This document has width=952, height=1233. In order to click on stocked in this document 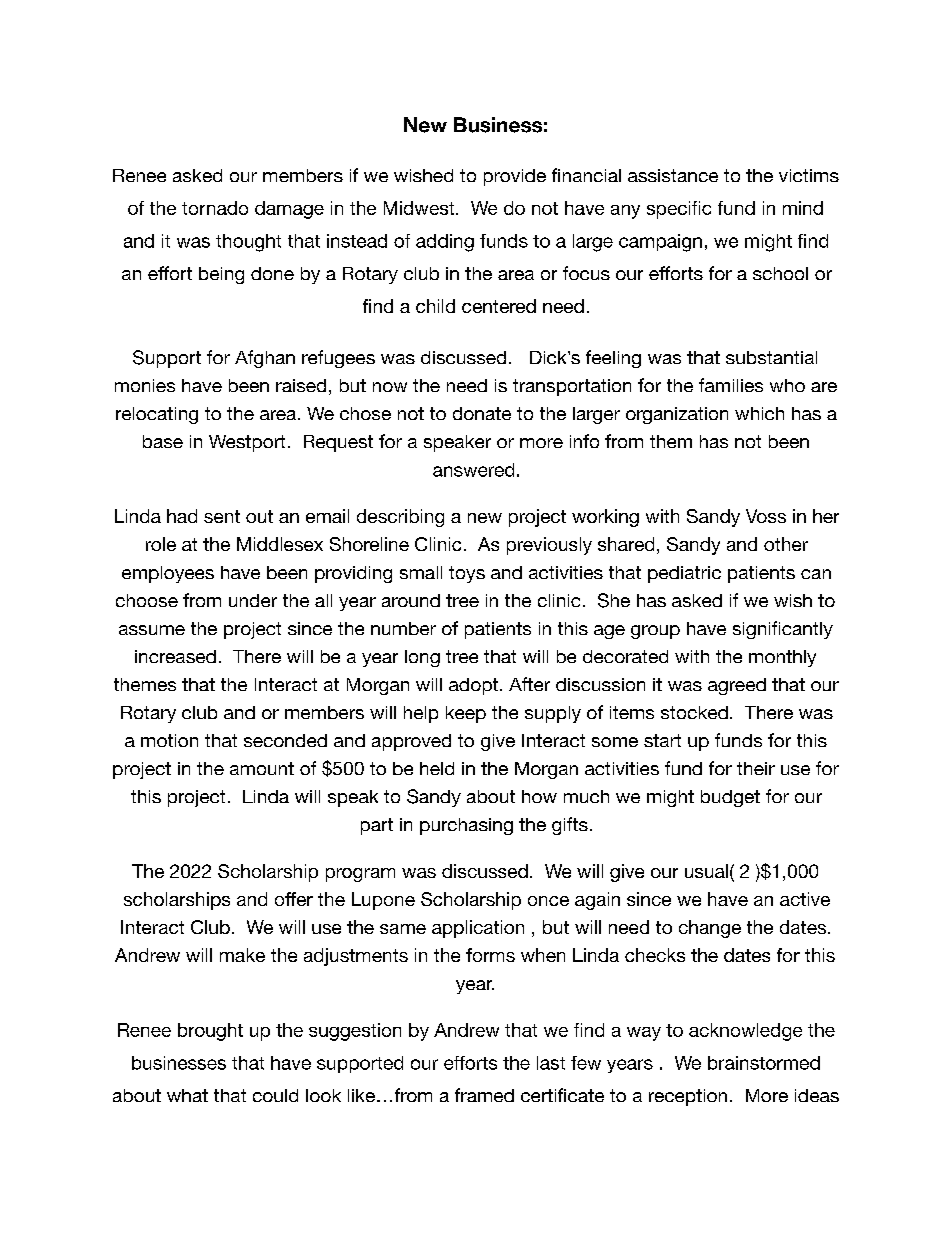, I will do `click(694, 712)`.
